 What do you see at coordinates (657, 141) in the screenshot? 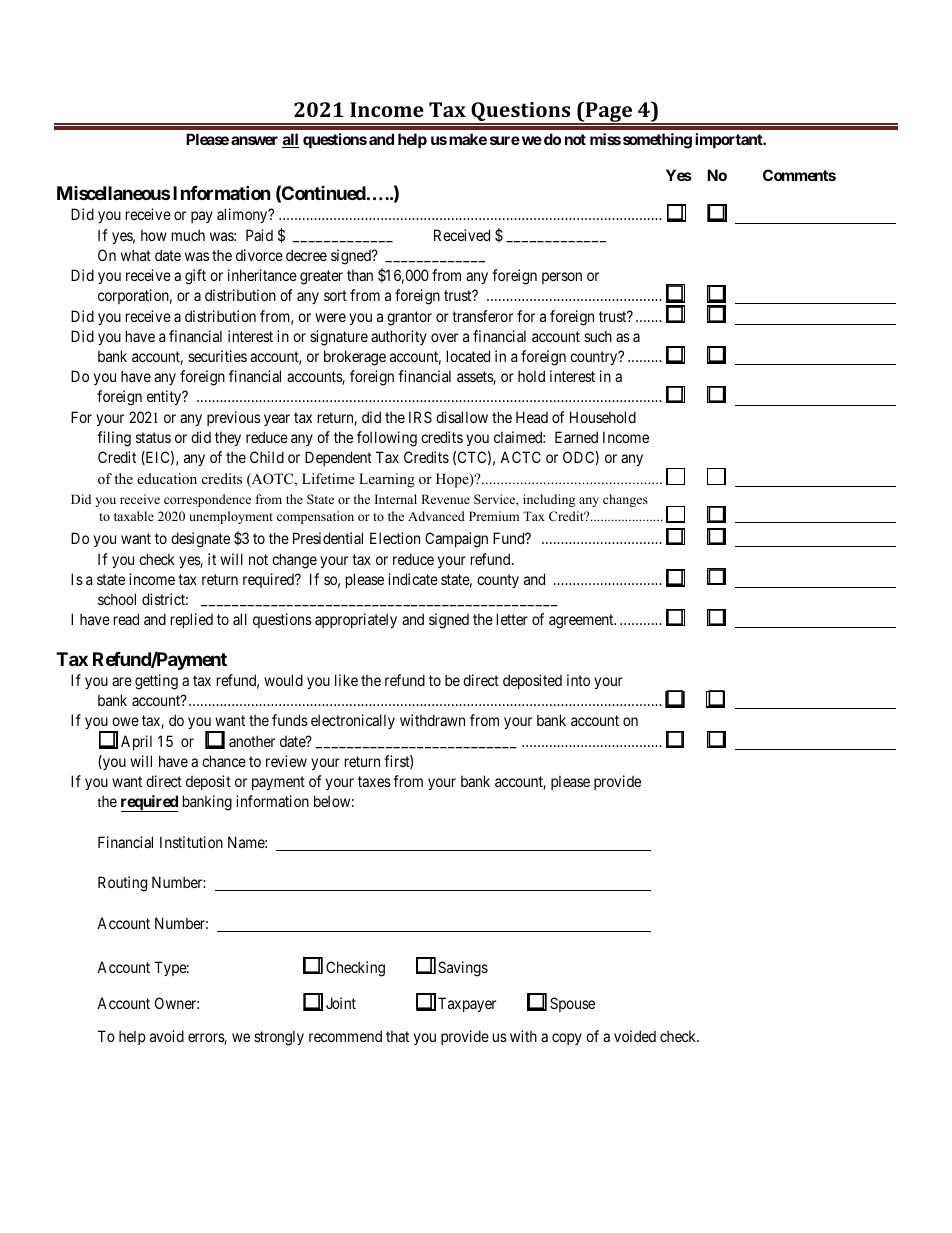
I see `something` at bounding box center [657, 141].
